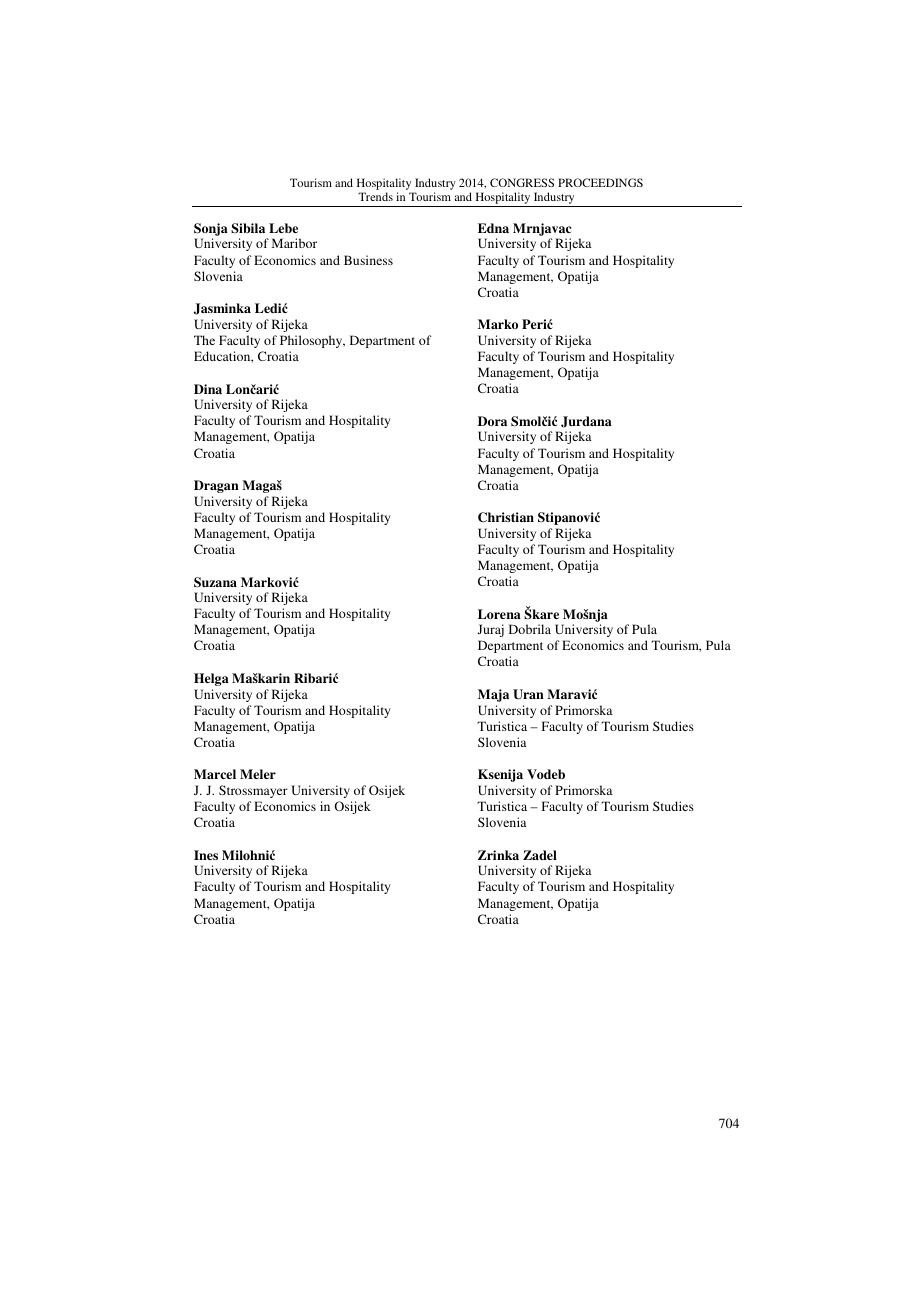  What do you see at coordinates (491, 630) in the screenshot?
I see `Juraj` at bounding box center [491, 630].
